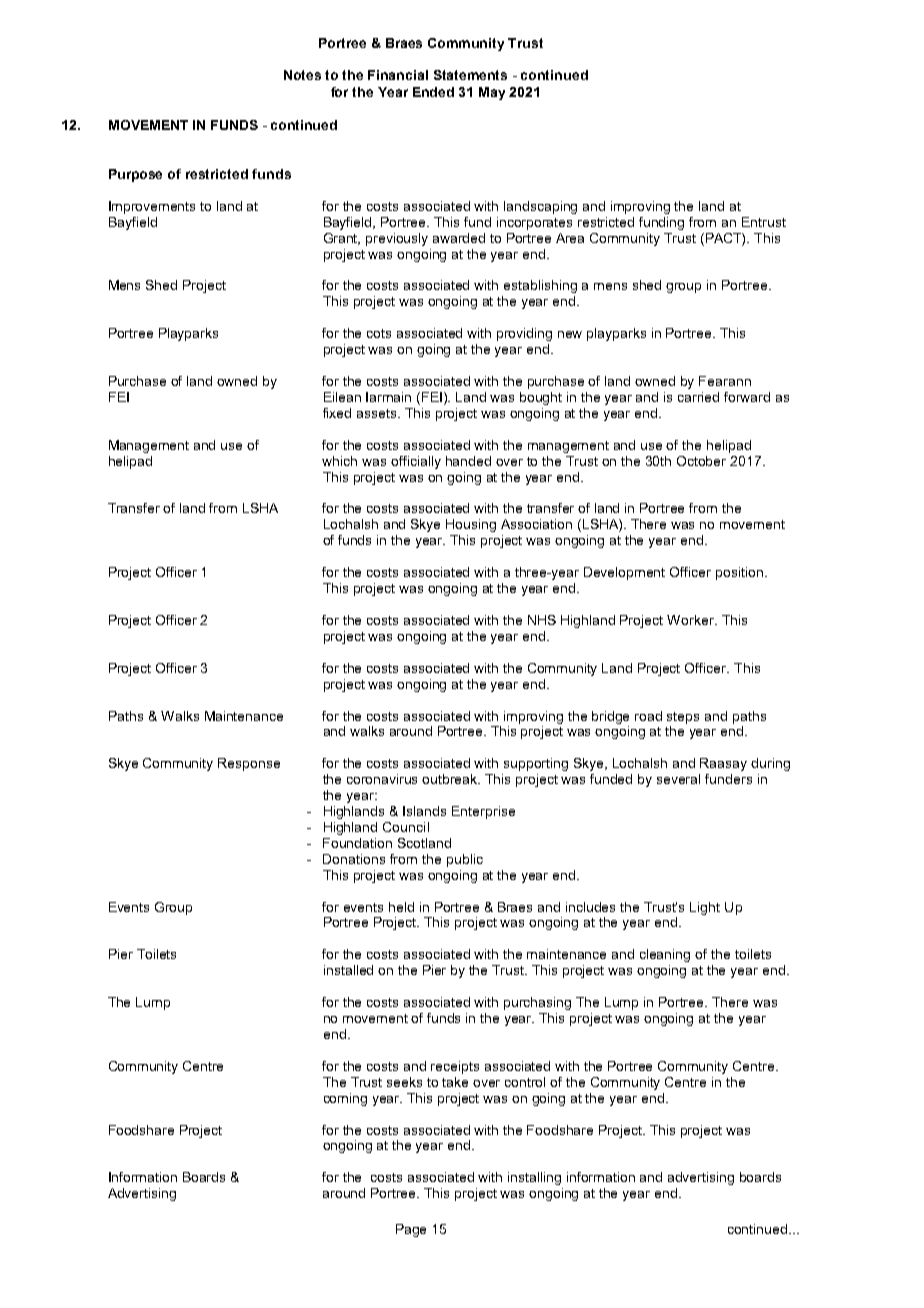 The width and height of the screenshot is (924, 1308). What do you see at coordinates (468, 461) in the screenshot?
I see `handed` at bounding box center [468, 461].
